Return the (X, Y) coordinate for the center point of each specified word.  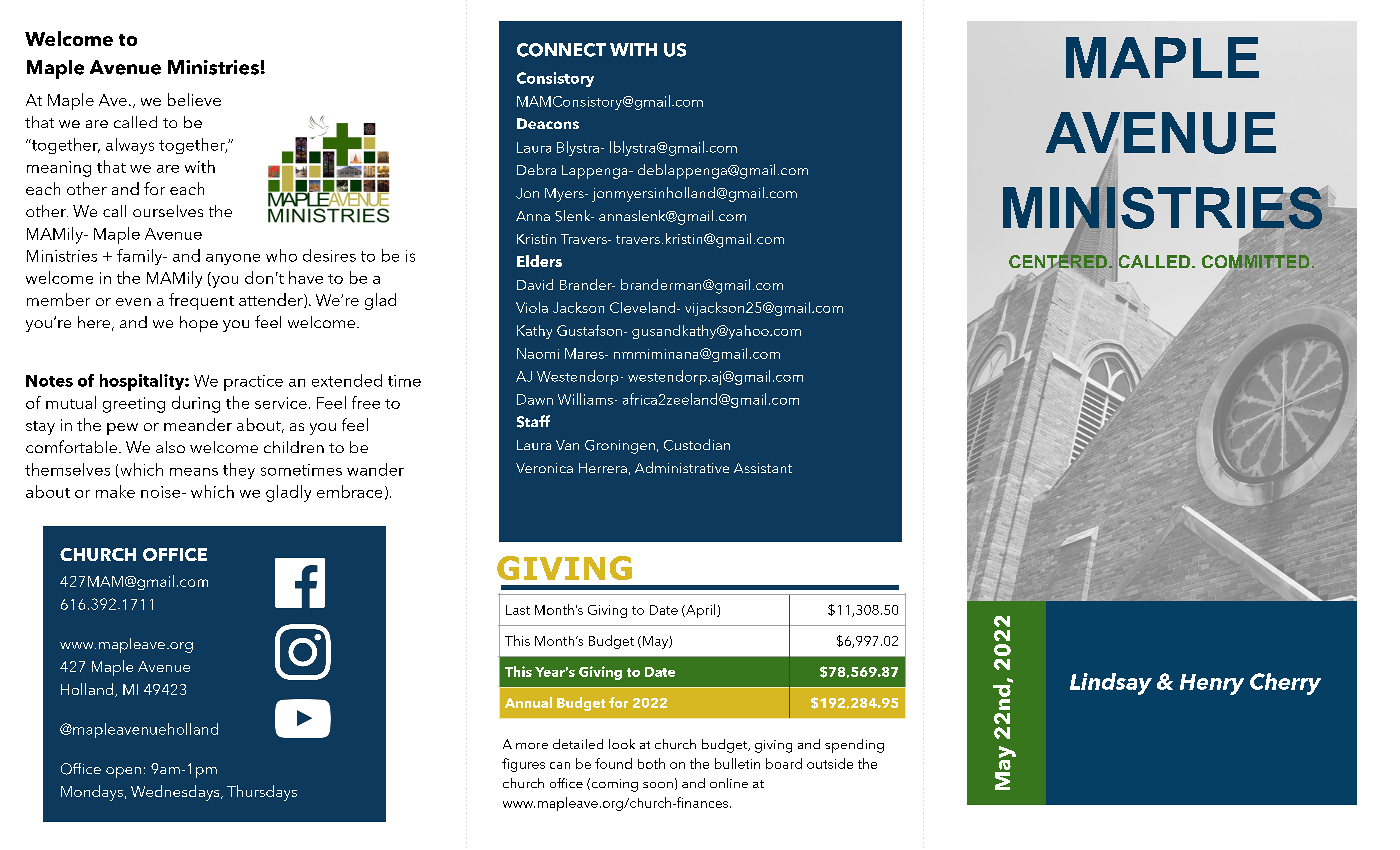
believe (194, 99)
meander (198, 424)
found (613, 763)
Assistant (763, 468)
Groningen (620, 447)
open (123, 772)
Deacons (548, 123)
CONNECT (561, 50)
